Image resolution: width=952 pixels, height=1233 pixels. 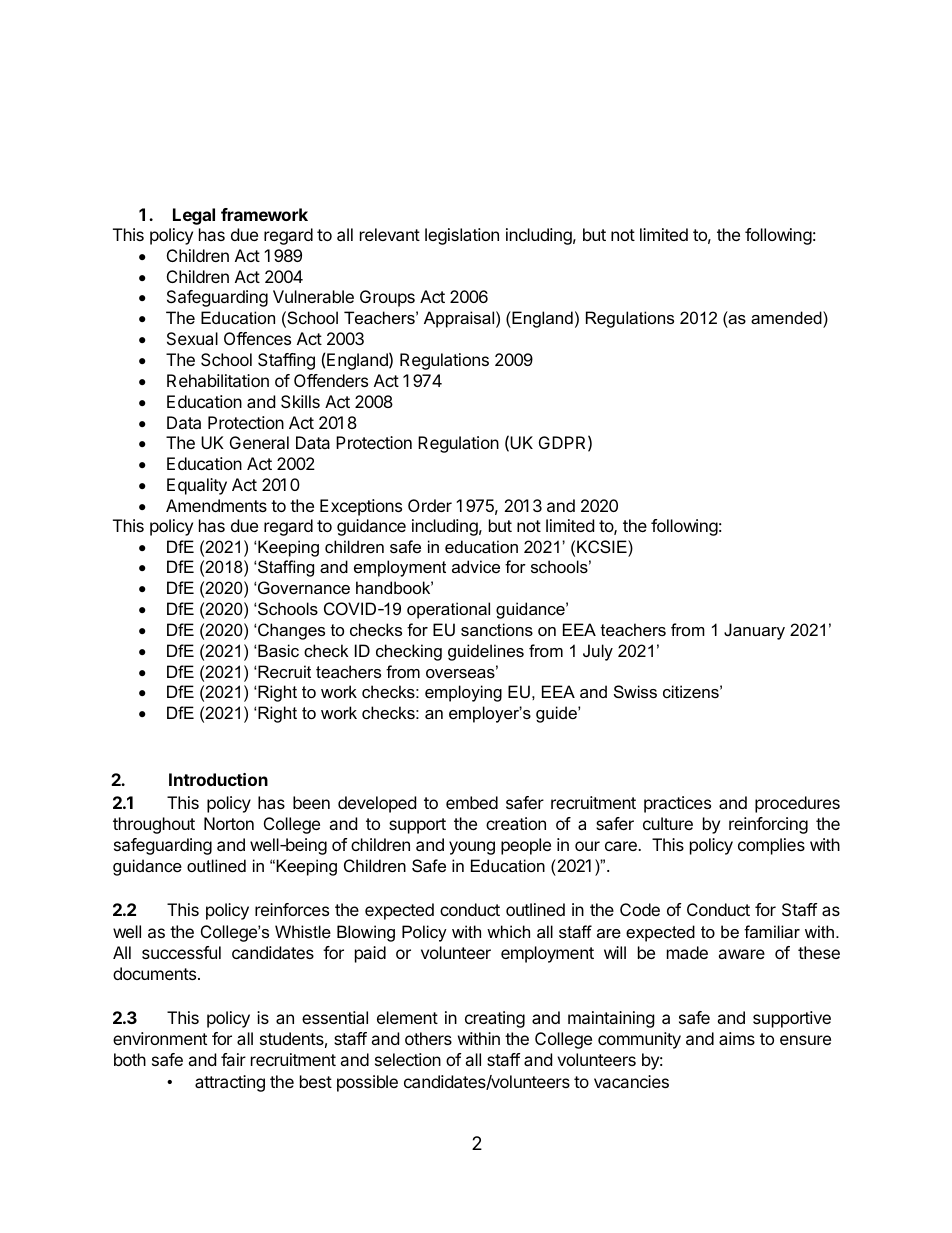 What do you see at coordinates (277, 650) in the screenshot?
I see `Basic` at bounding box center [277, 650].
